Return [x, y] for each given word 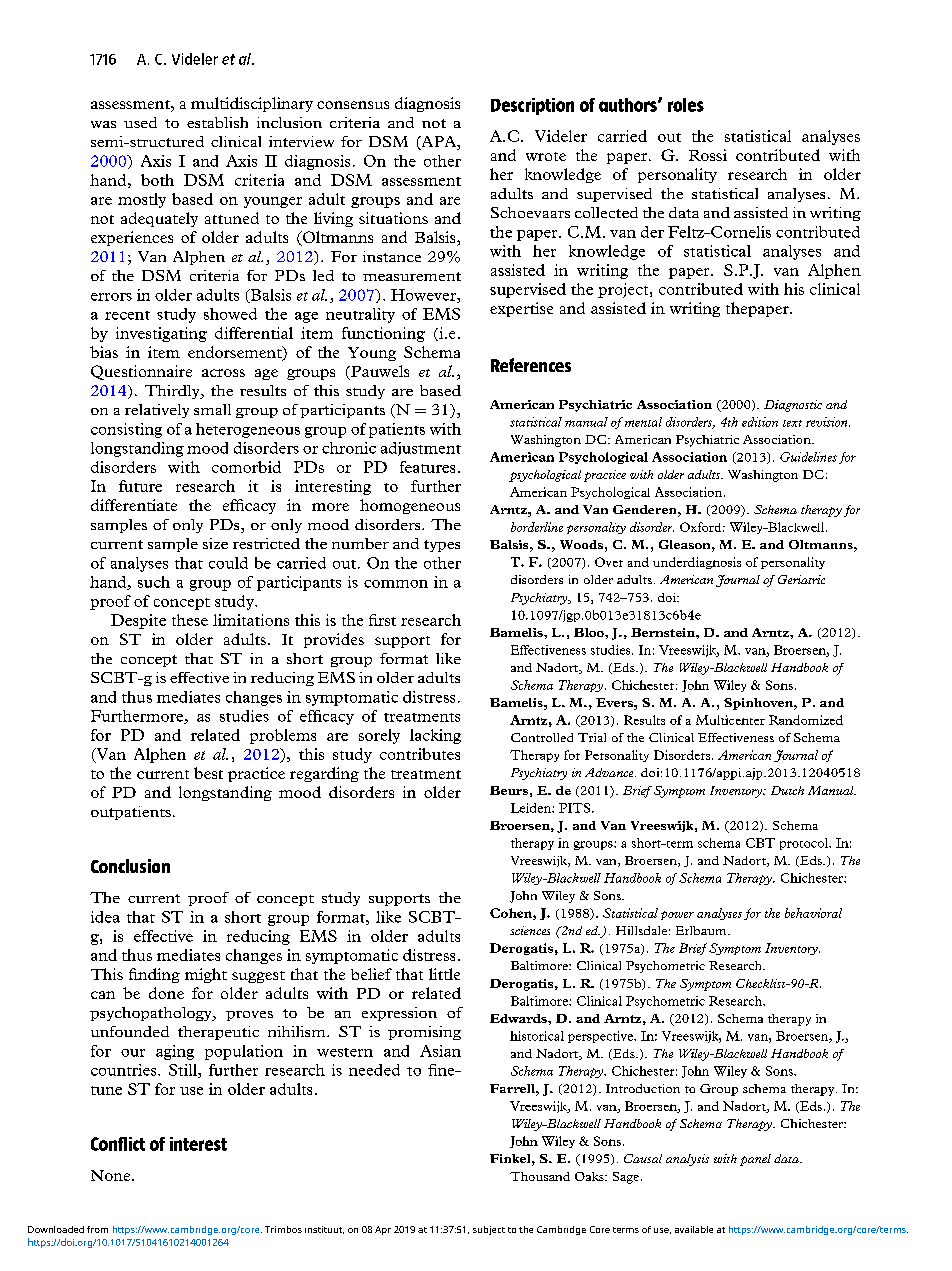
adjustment [421, 449]
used [140, 122]
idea [105, 917]
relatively [157, 411]
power [677, 915]
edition [760, 422]
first [382, 620]
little [444, 974]
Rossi [708, 155]
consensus [353, 105]
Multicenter [730, 720]
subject [489, 1230]
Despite [138, 621]
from [97, 1229]
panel [755, 1160]
